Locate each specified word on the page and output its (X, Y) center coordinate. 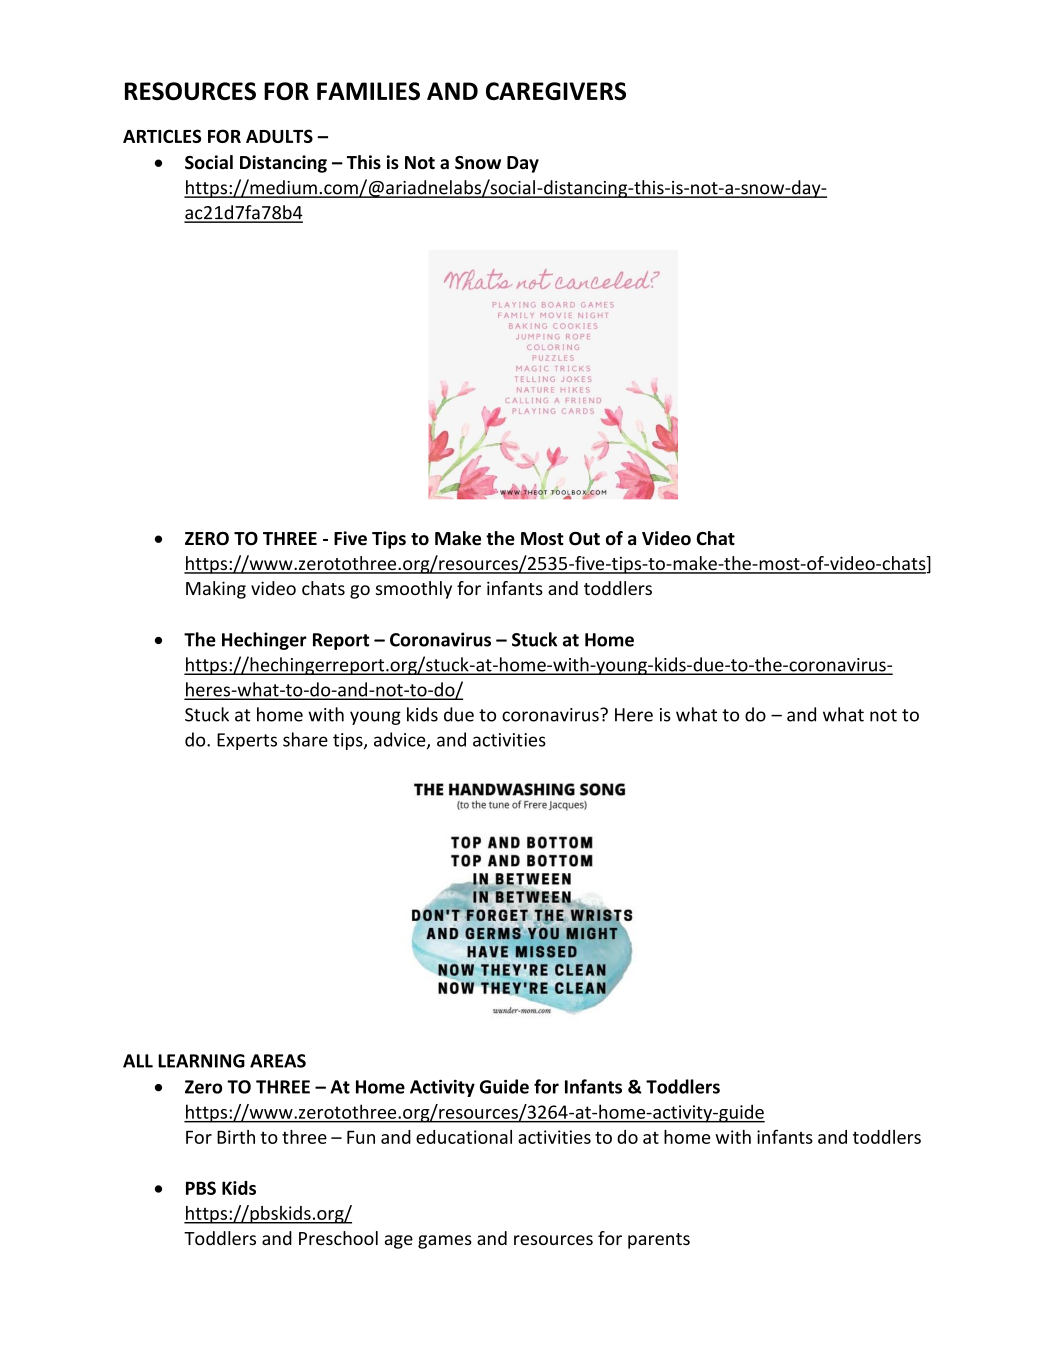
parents (659, 1241)
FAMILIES (368, 91)
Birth (236, 1137)
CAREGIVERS (556, 91)
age (399, 1242)
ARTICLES (162, 136)
